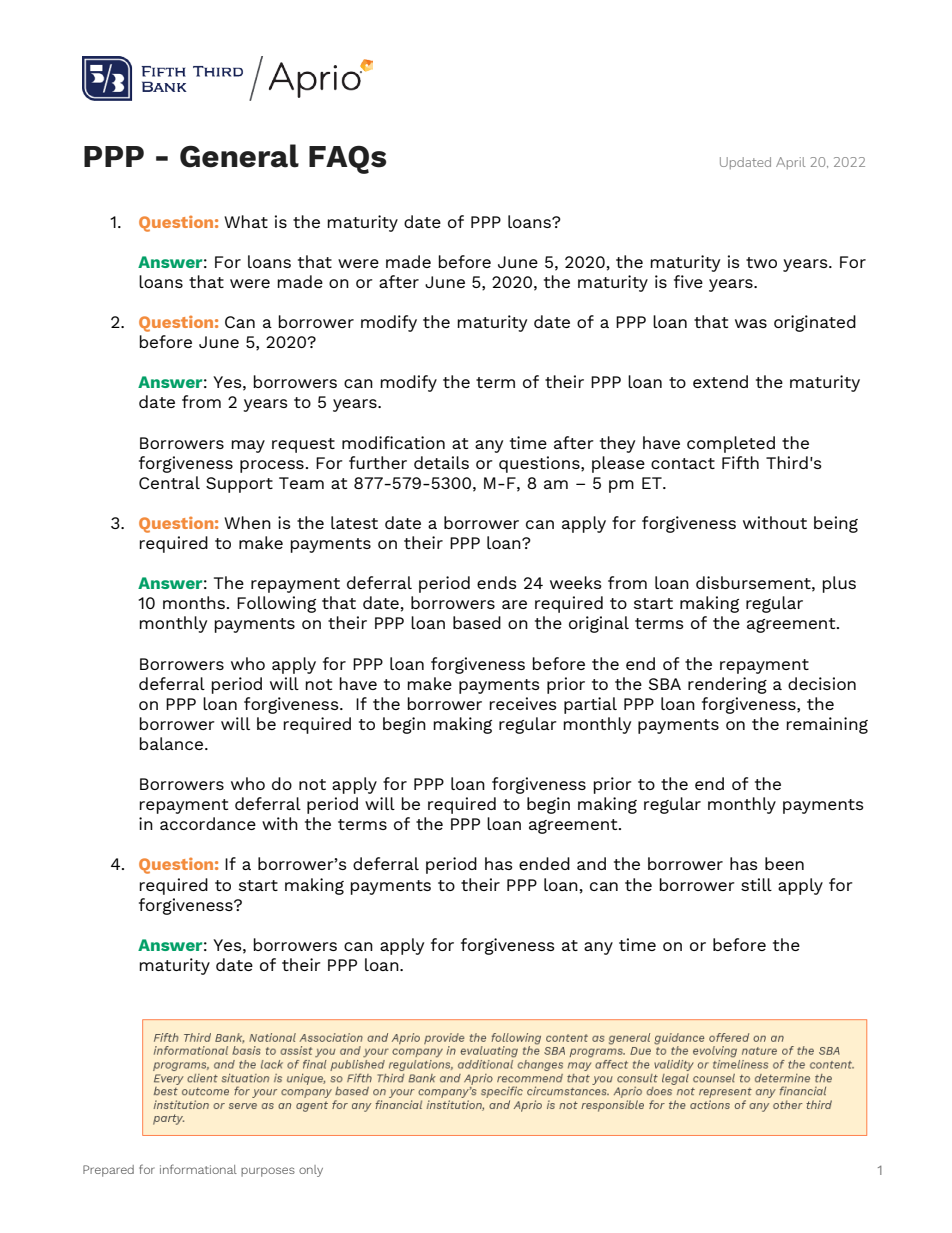  I want to click on accordance, so click(208, 823).
